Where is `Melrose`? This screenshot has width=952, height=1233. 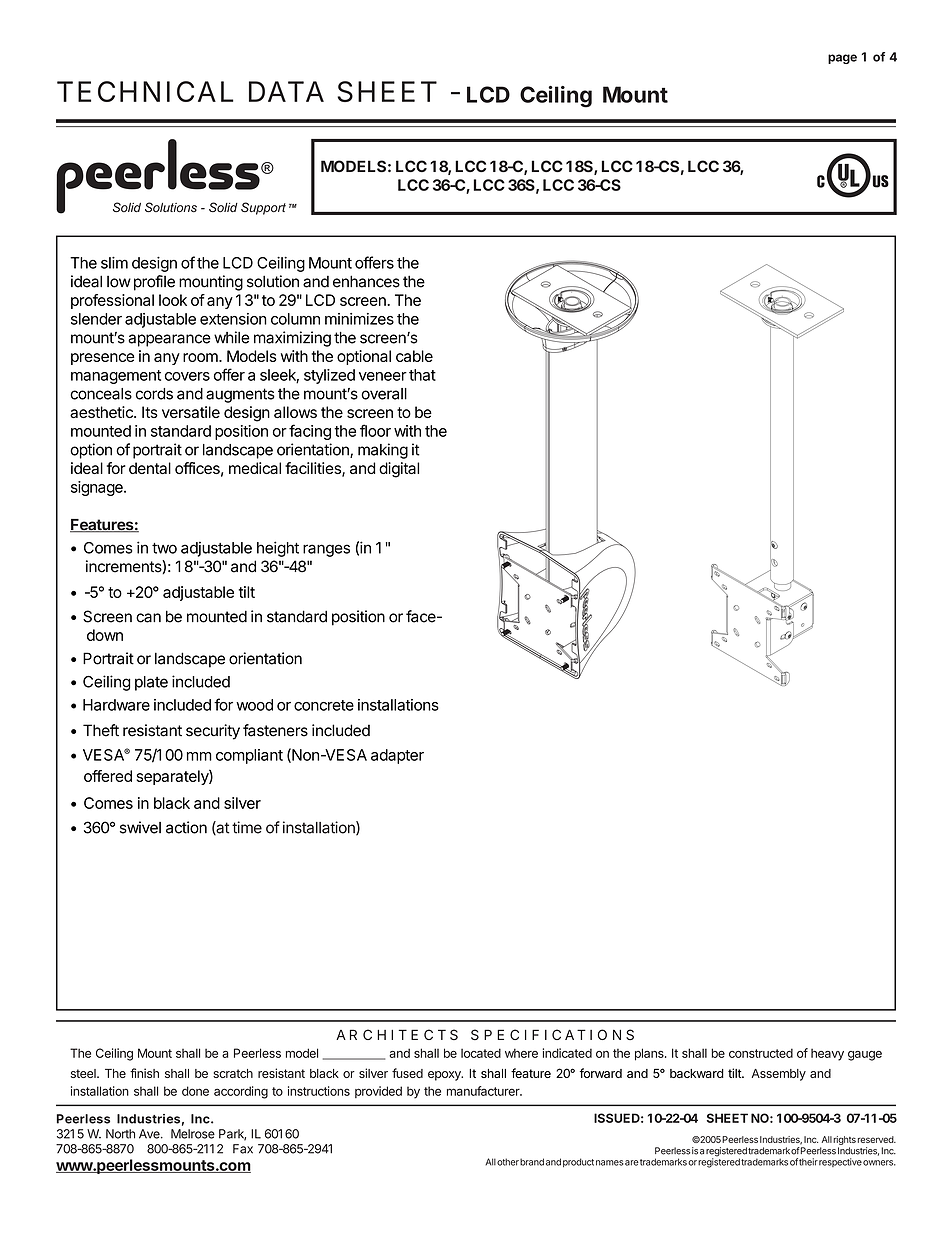
Melrose is located at coordinates (193, 1134).
